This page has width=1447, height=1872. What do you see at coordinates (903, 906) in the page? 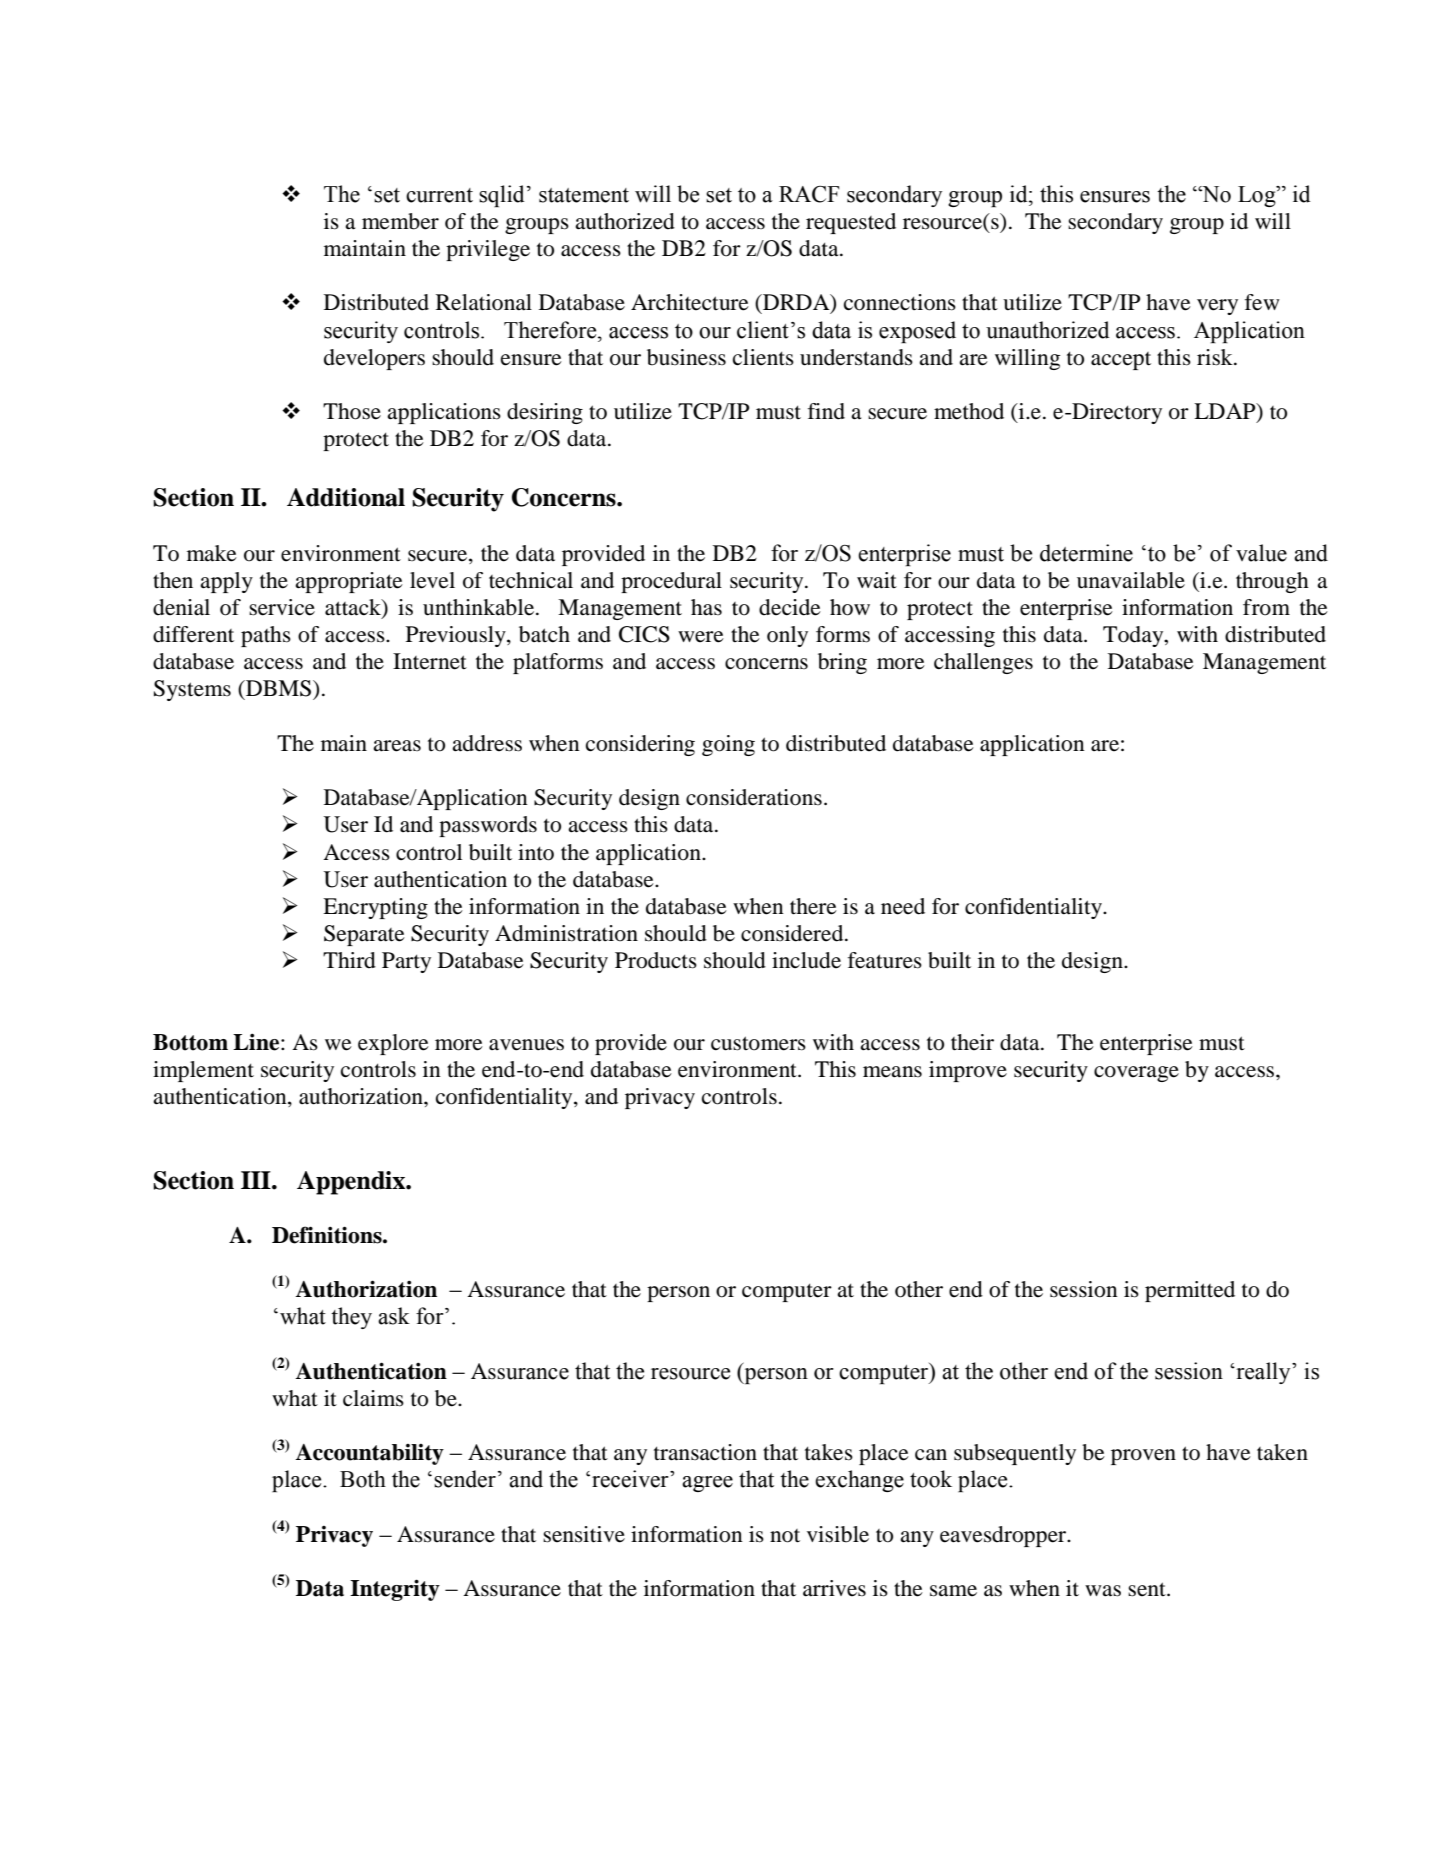
I see `need` at bounding box center [903, 906].
